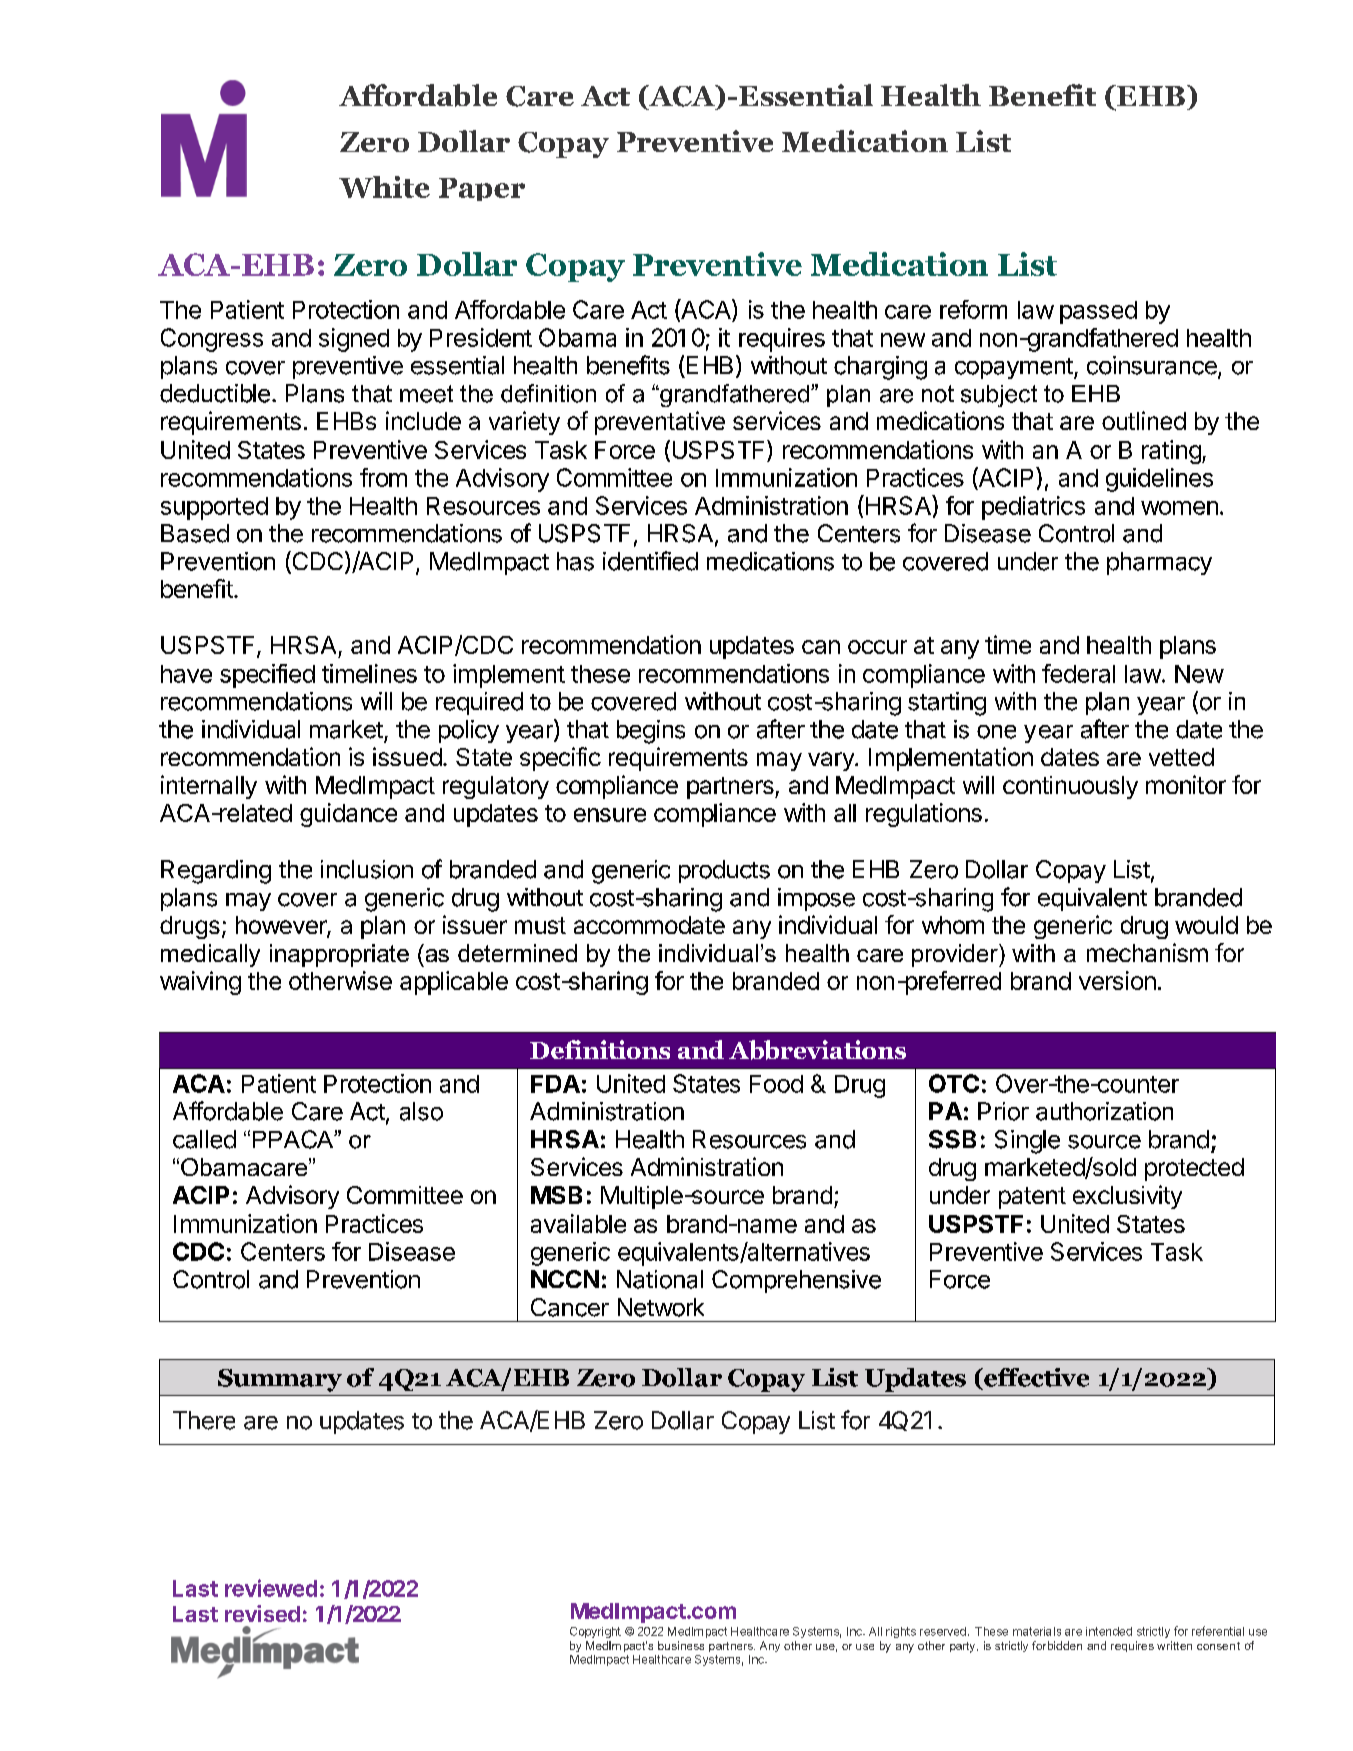 The width and height of the page is (1353, 1751). I want to click on passed, so click(1098, 312).
